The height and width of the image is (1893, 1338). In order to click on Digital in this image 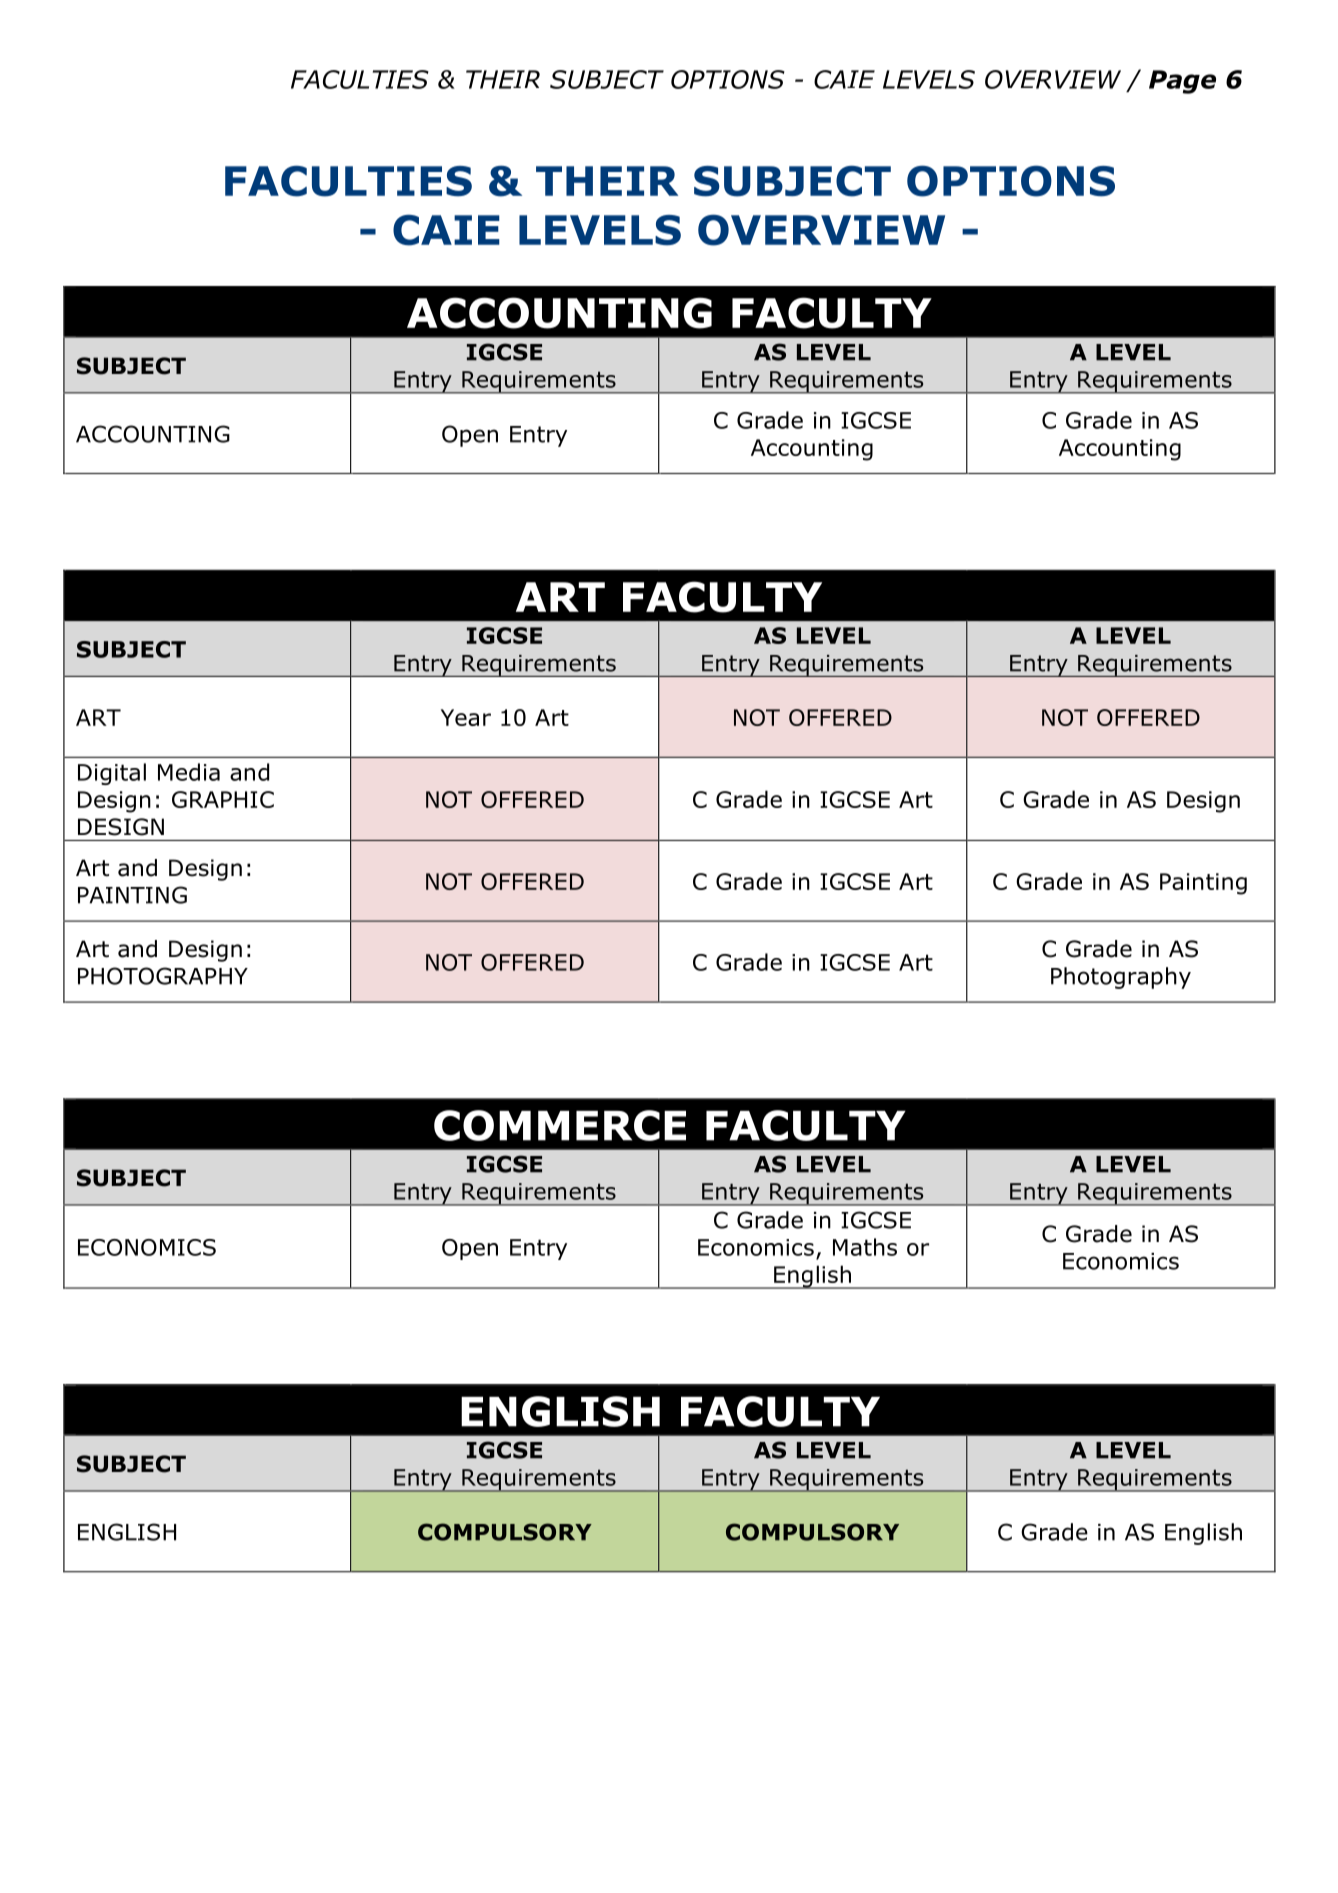, I will do `click(112, 774)`.
